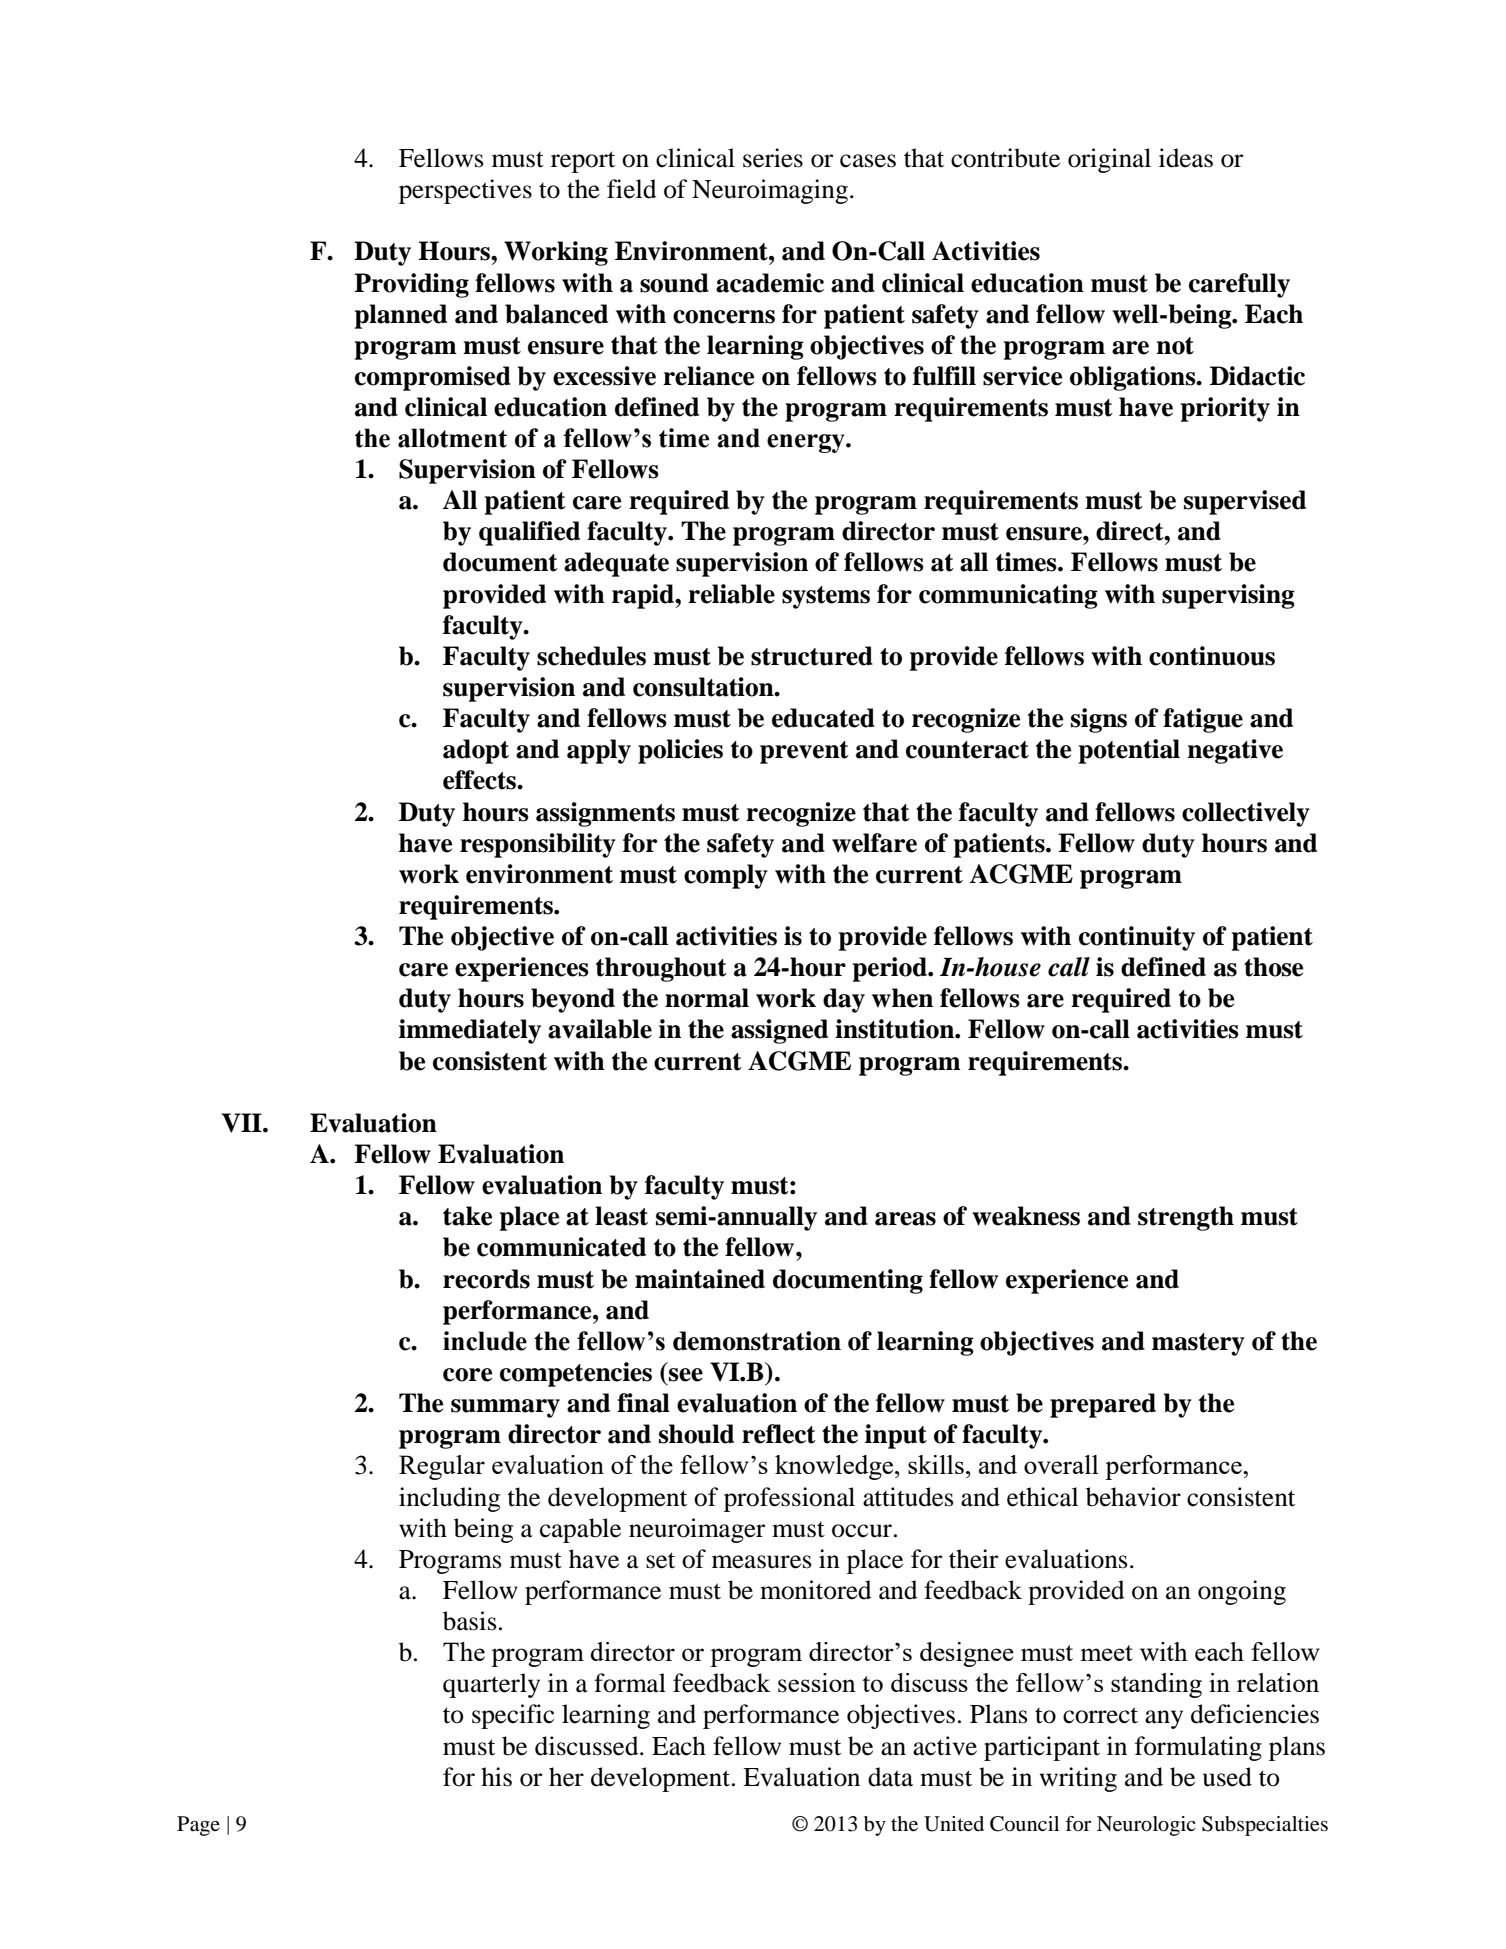 The width and height of the screenshot is (1506, 1949). I want to click on strength, so click(1186, 1218).
